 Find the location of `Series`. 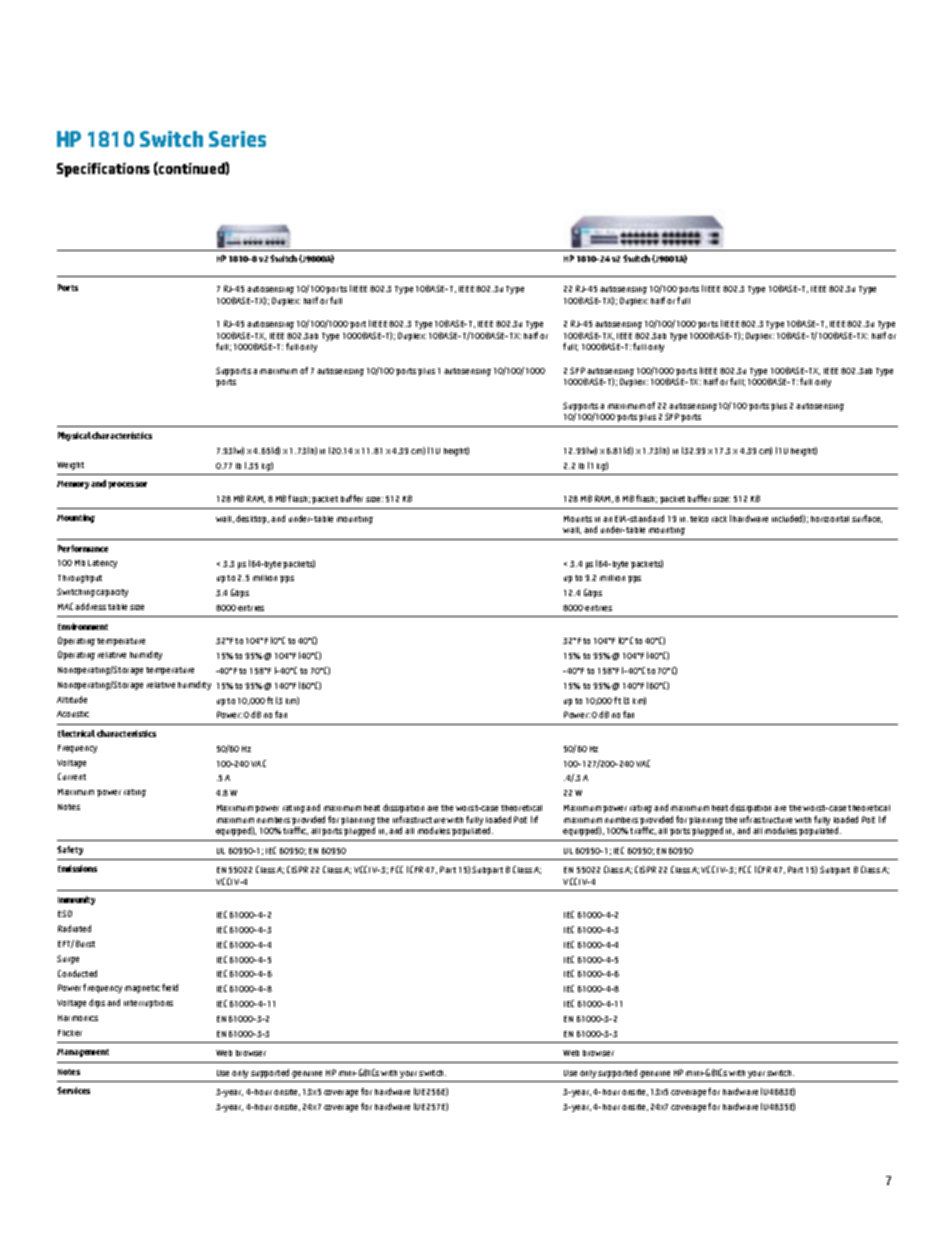

Series is located at coordinates (237, 139).
